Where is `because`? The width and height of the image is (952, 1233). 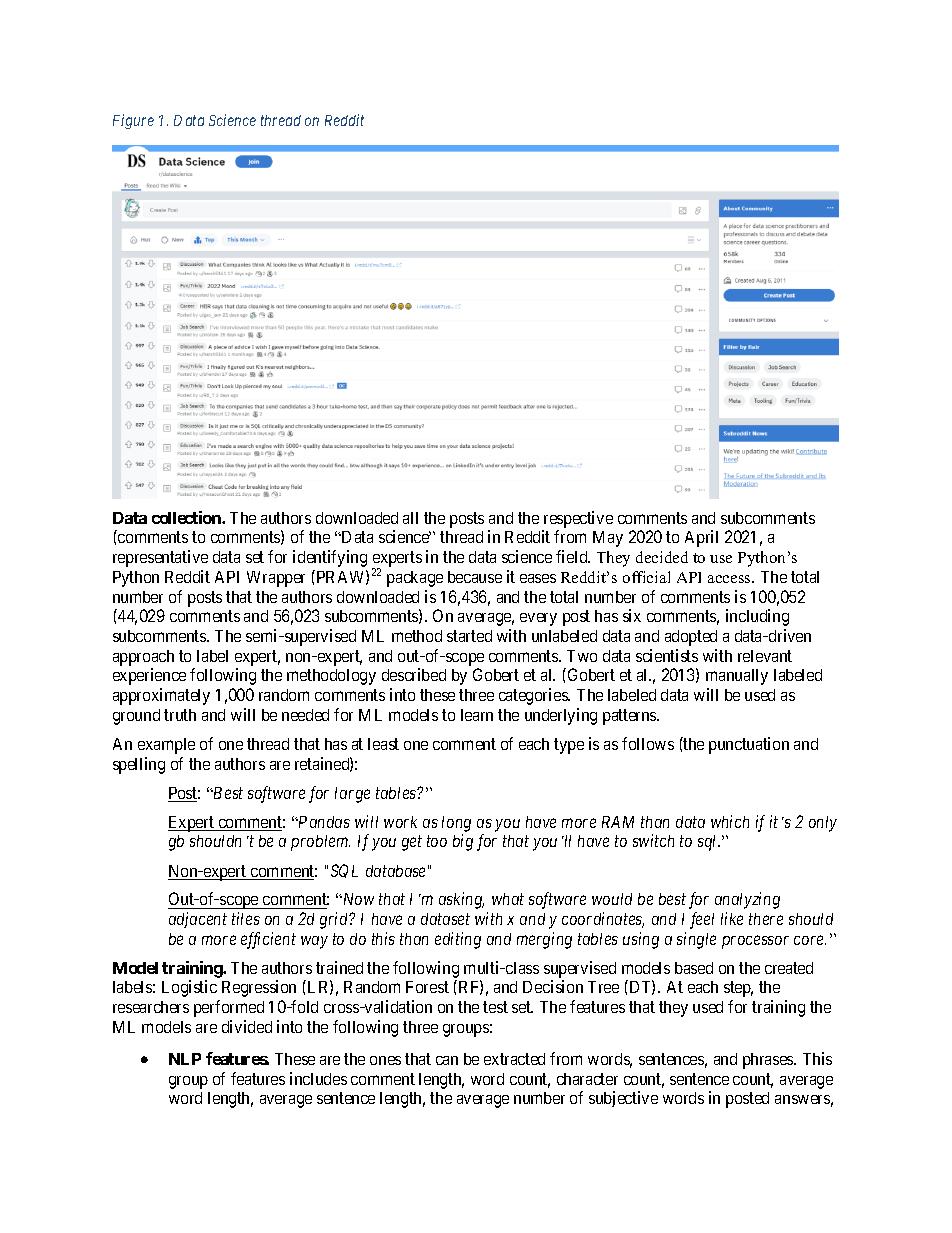 because is located at coordinates (475, 577).
